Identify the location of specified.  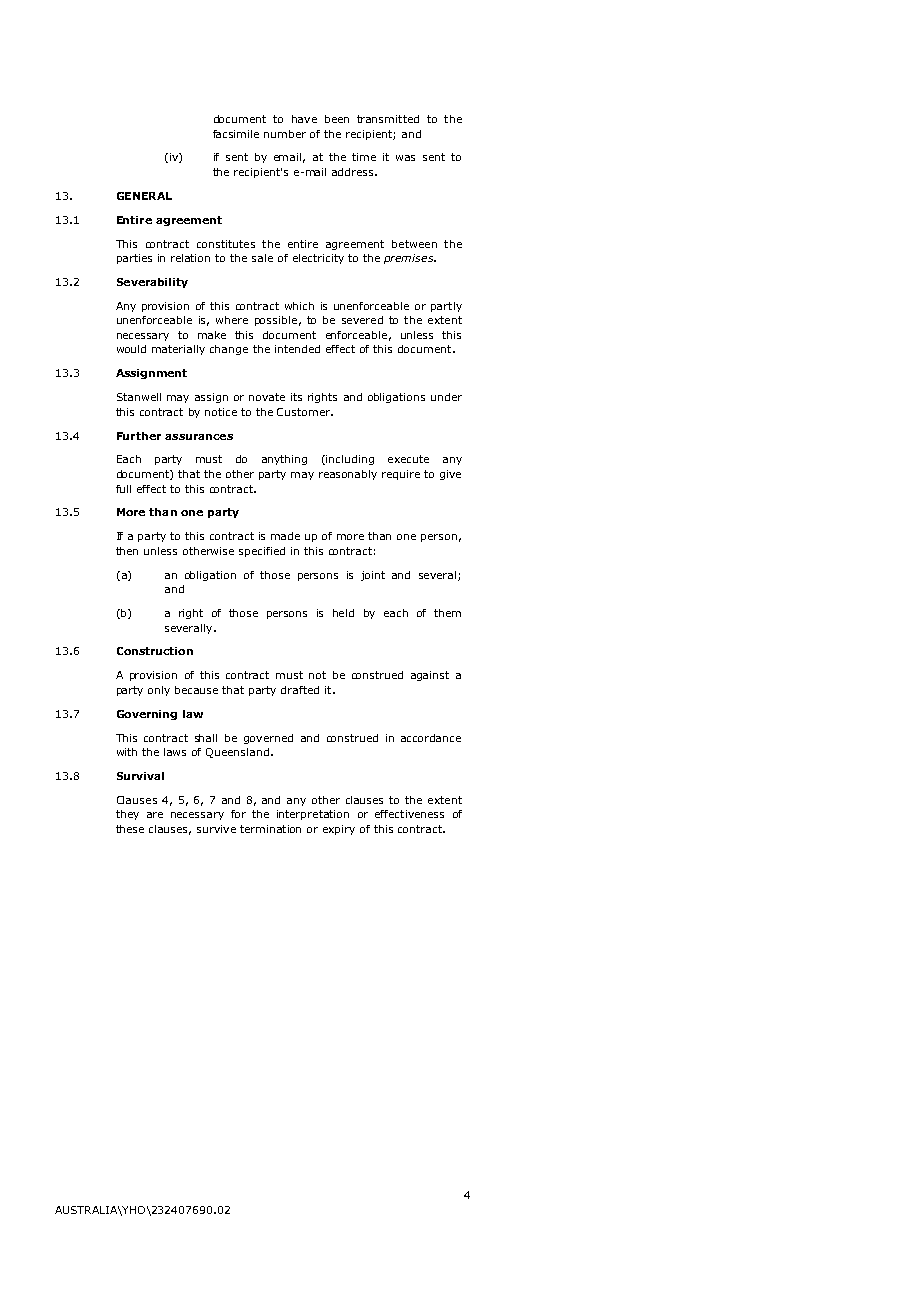
(262, 552).
